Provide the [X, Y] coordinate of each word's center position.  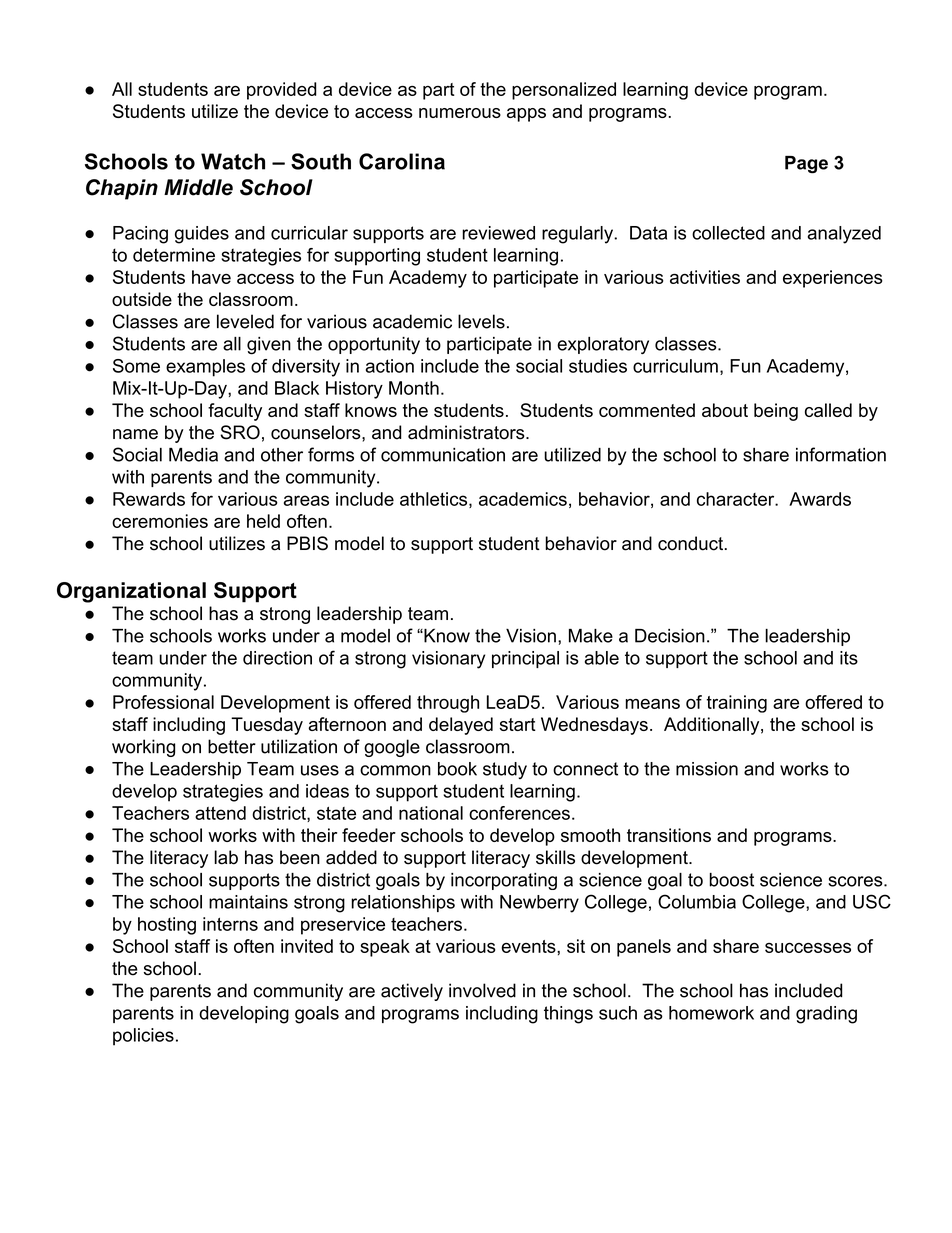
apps [526, 115]
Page [806, 165]
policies [143, 1037]
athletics [433, 499]
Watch [233, 161]
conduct [690, 543]
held [263, 521]
